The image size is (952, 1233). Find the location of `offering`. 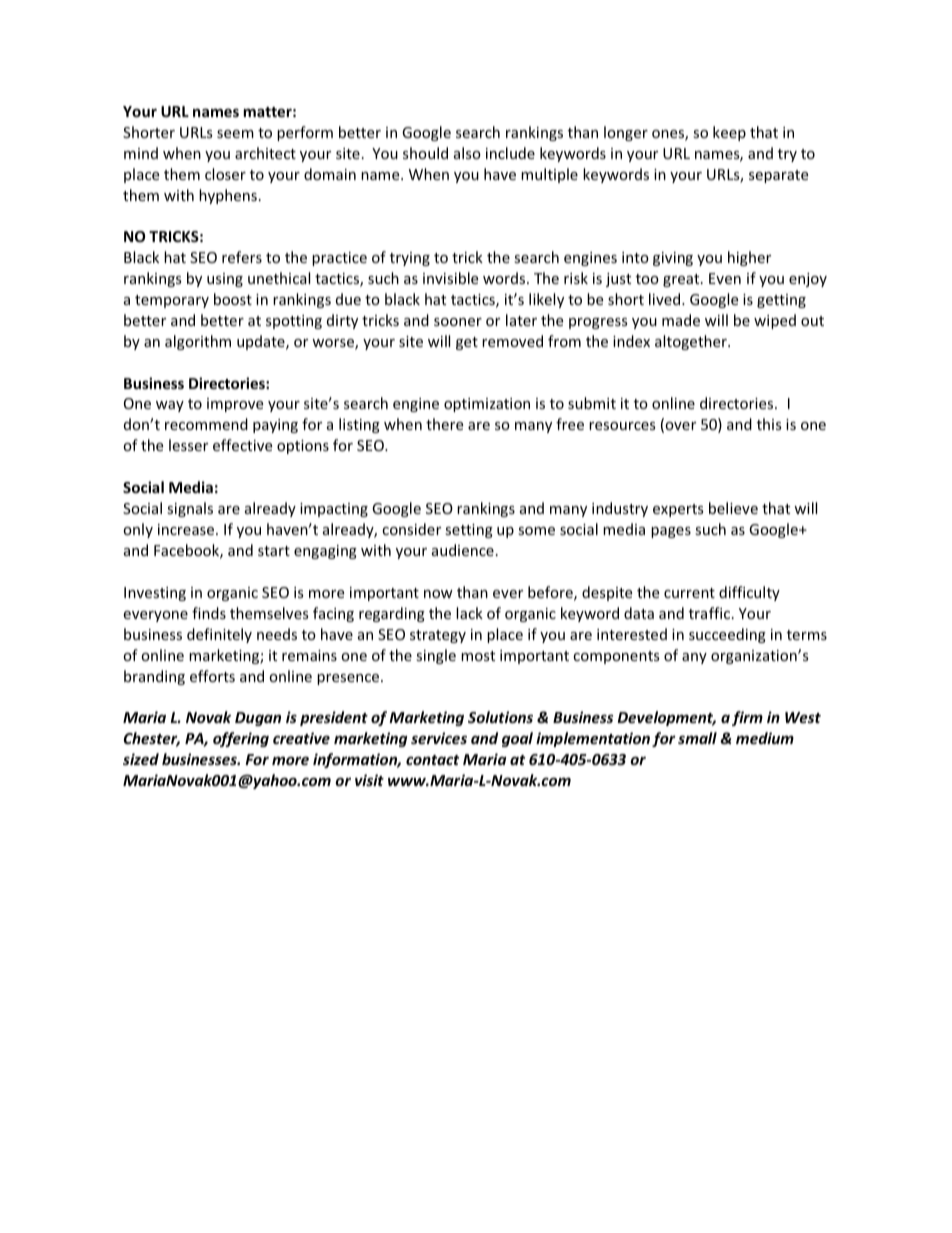

offering is located at coordinates (241, 739).
